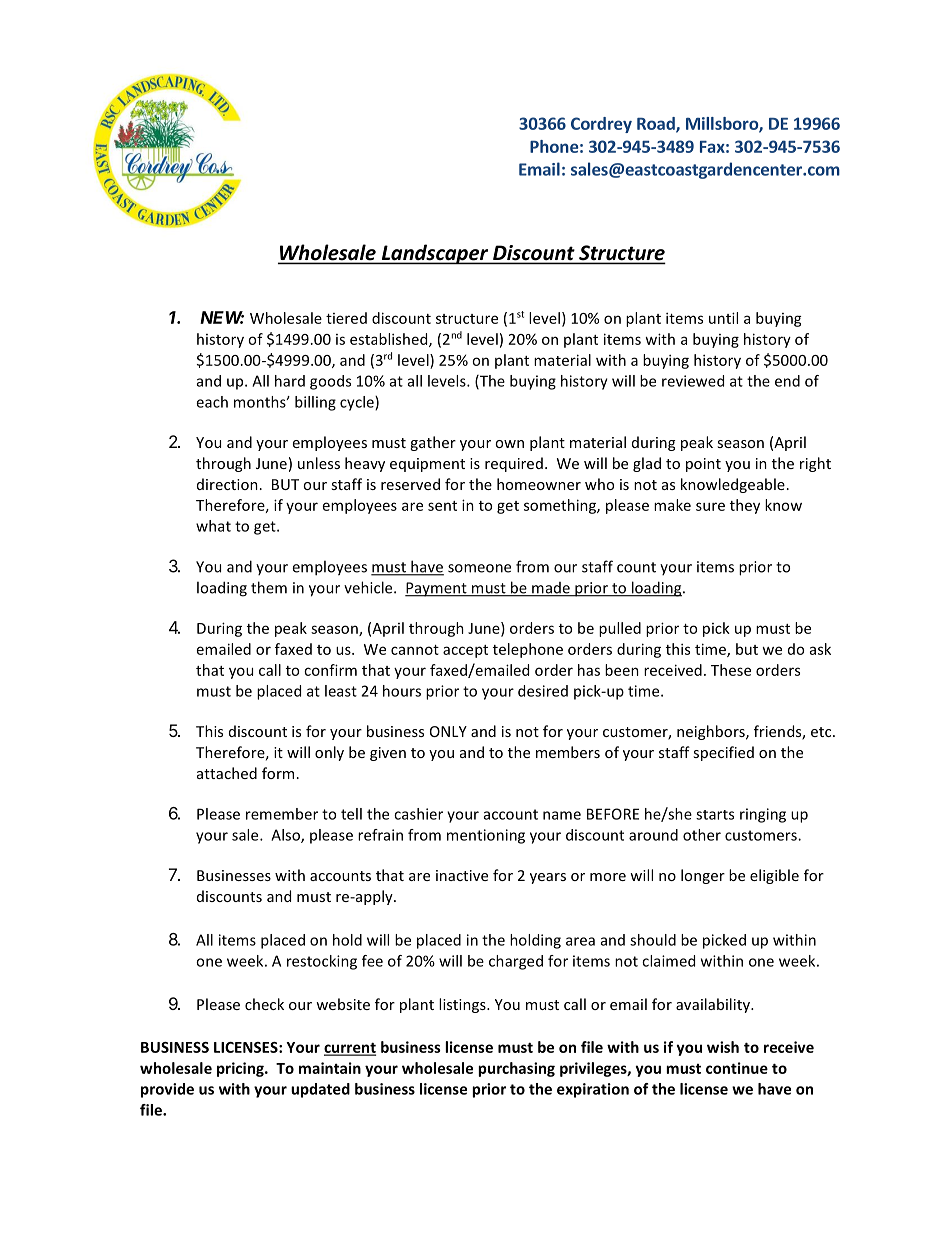 This image has width=952, height=1233. Describe the element at coordinates (227, 484) in the image. I see `direction` at that location.
